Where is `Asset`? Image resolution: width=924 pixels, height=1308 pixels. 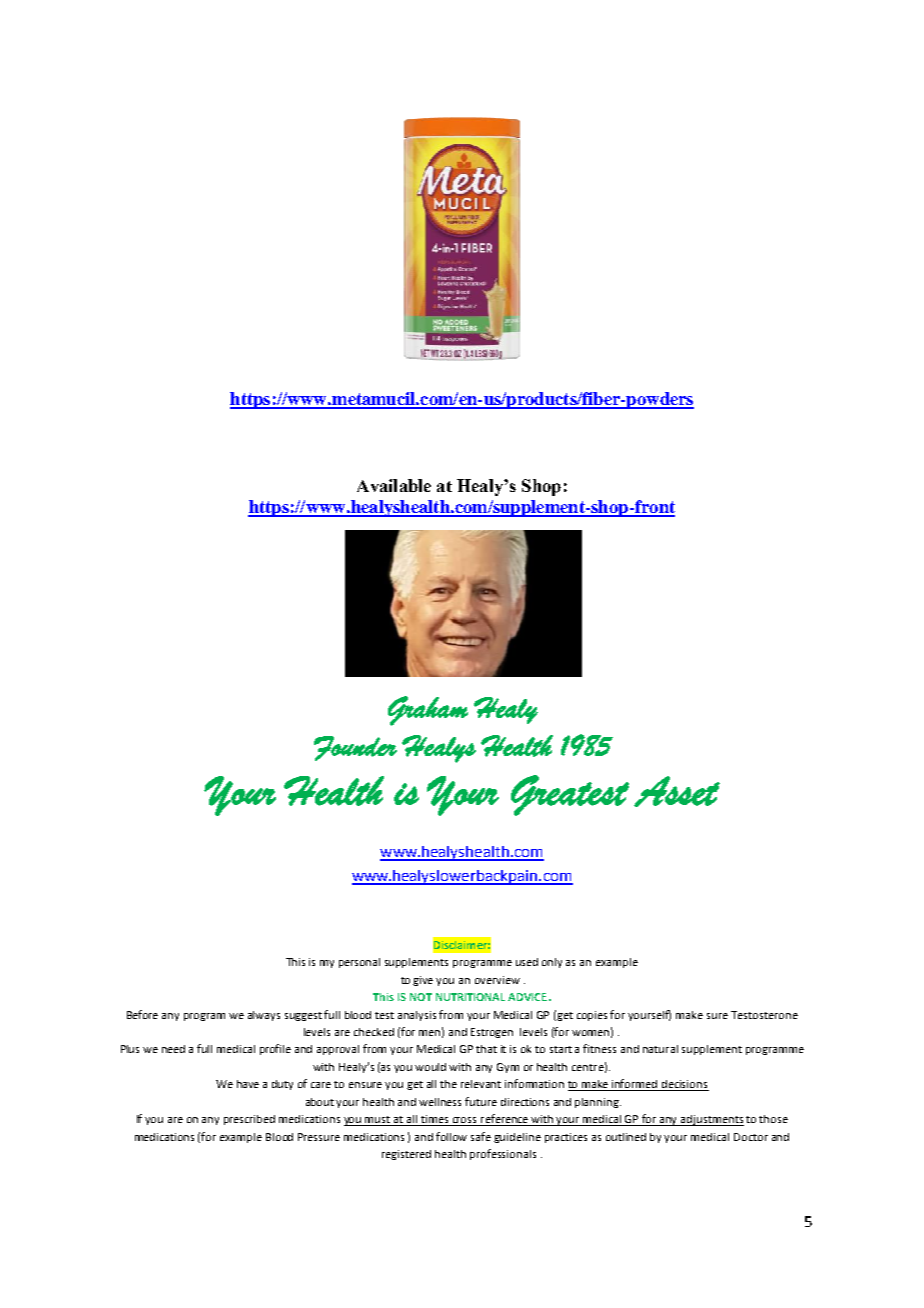
Asset is located at coordinates (677, 791).
